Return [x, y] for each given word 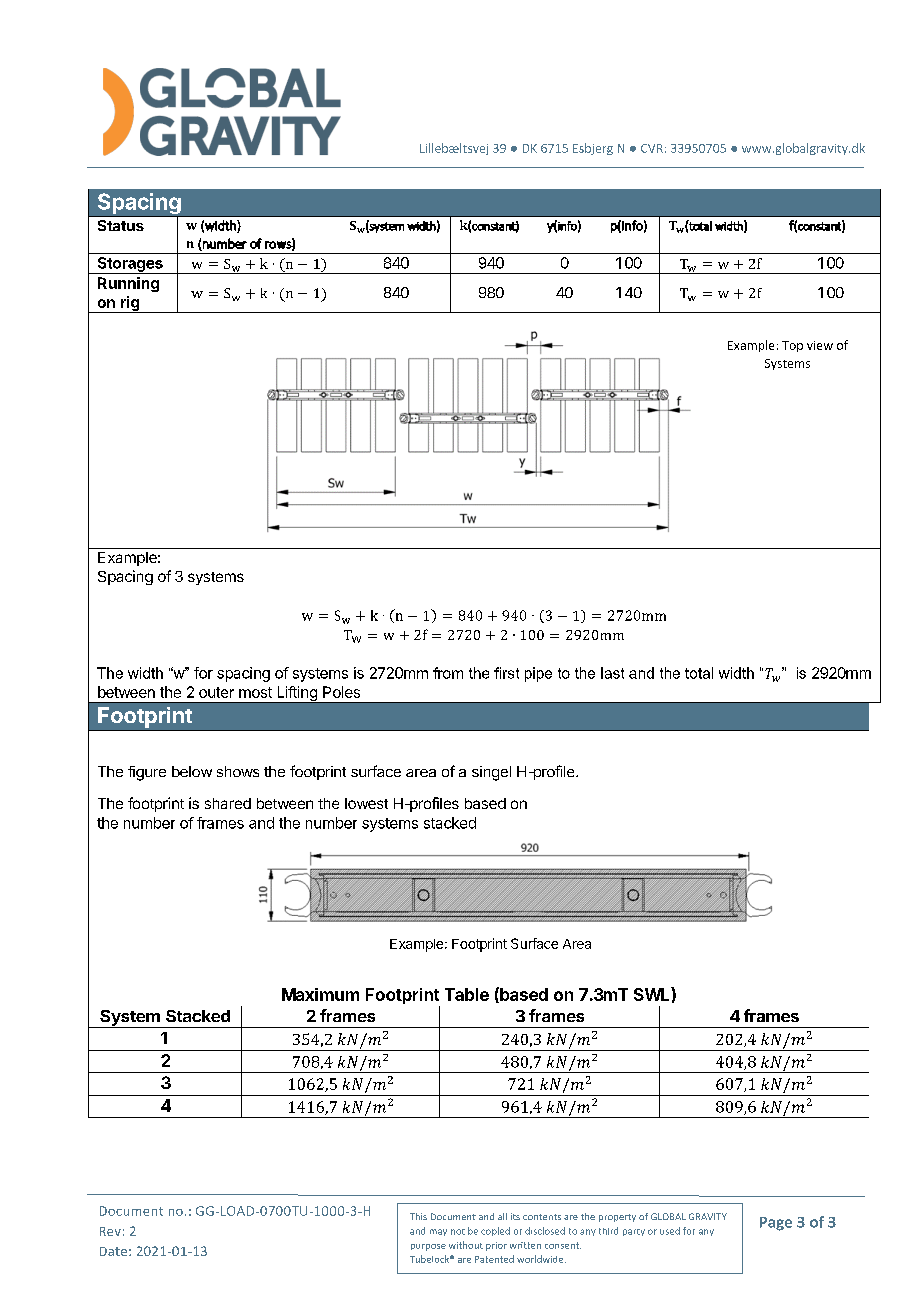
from [448, 673]
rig [130, 304]
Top [792, 346]
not [458, 1232]
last [612, 673]
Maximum [320, 994]
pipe [538, 674]
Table [467, 994]
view [820, 345]
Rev [110, 1231]
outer [216, 692]
